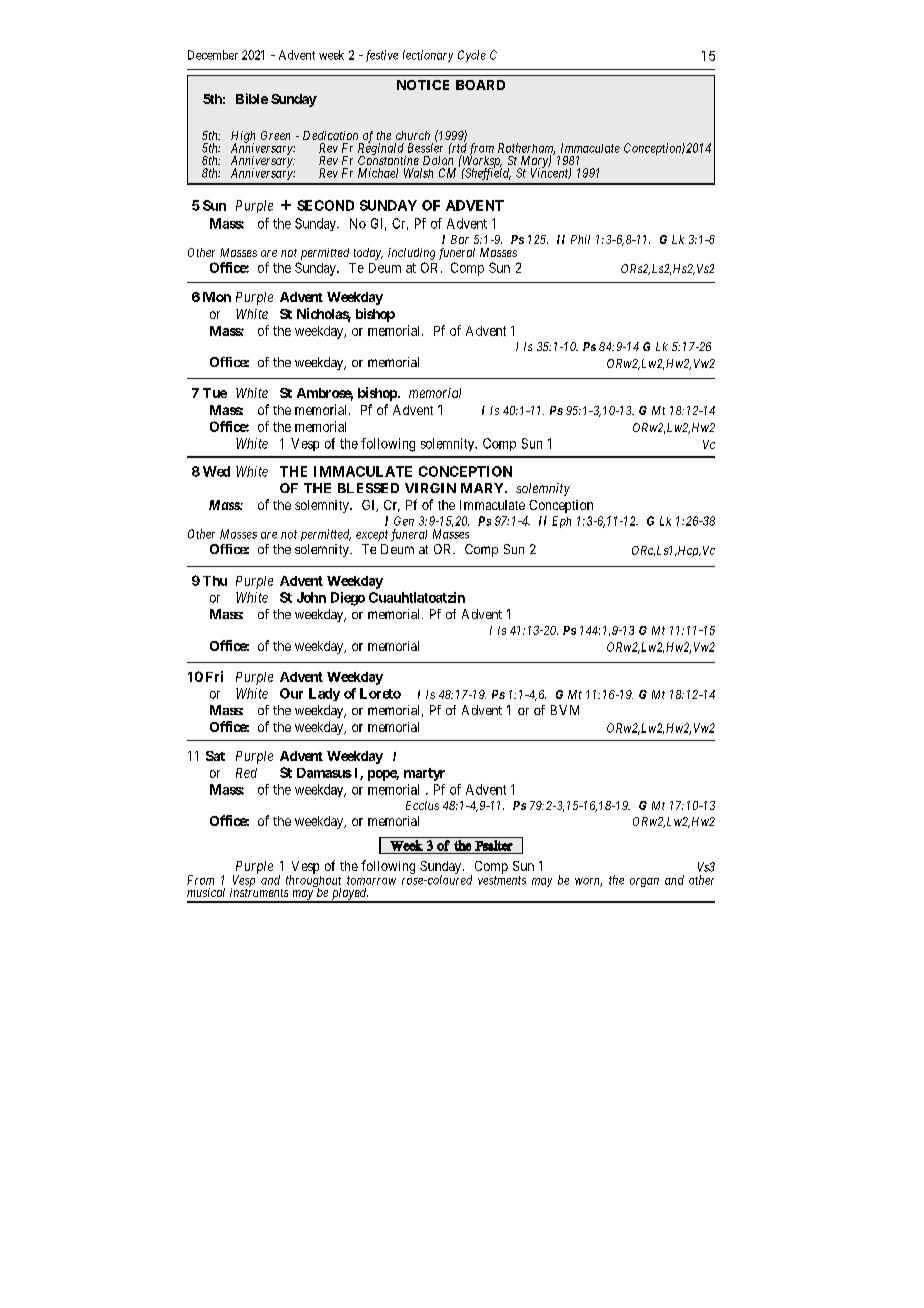 The height and width of the screenshot is (1308, 924). I want to click on John, so click(311, 597).
